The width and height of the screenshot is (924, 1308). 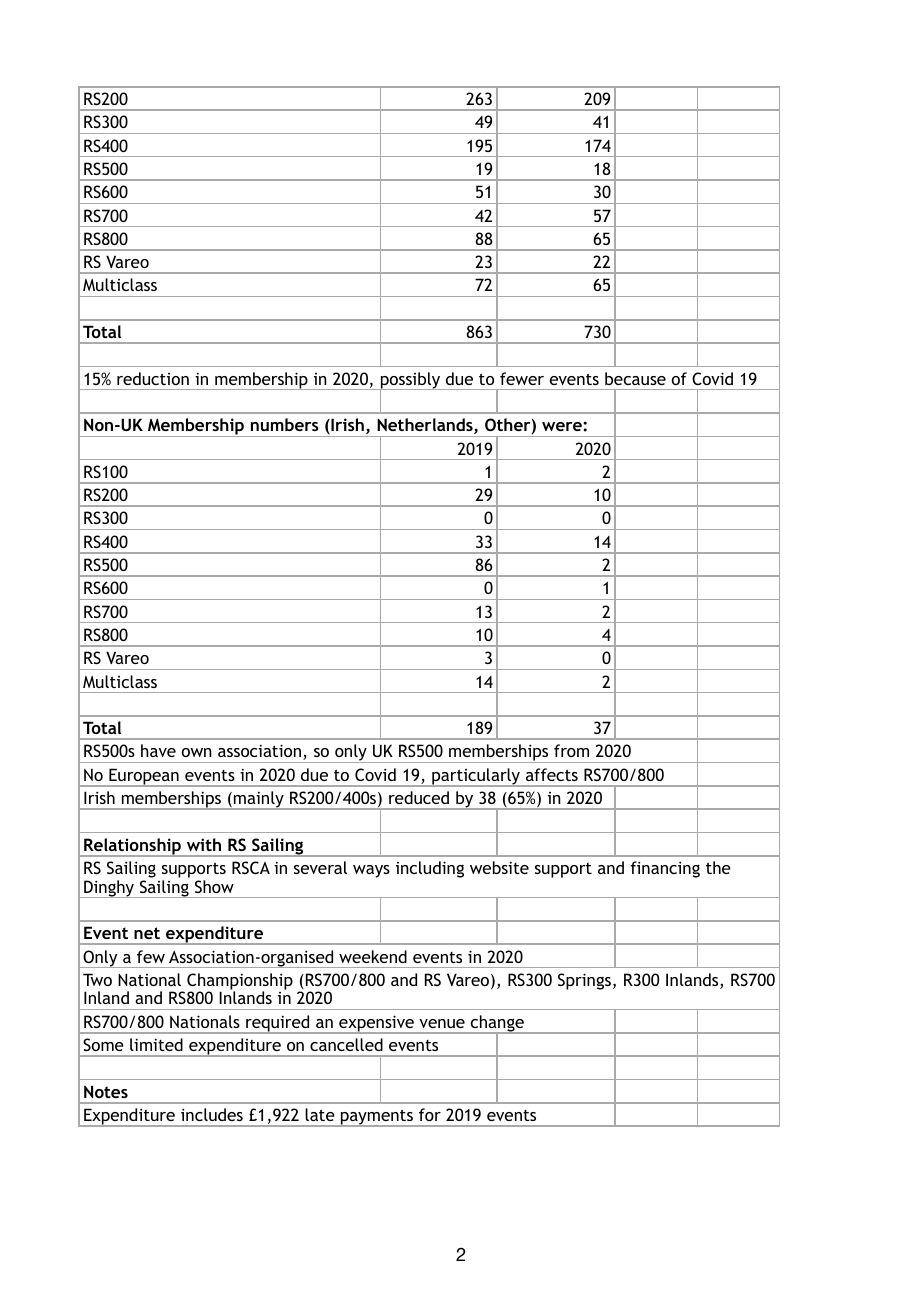 What do you see at coordinates (285, 424) in the screenshot?
I see `numbers` at bounding box center [285, 424].
